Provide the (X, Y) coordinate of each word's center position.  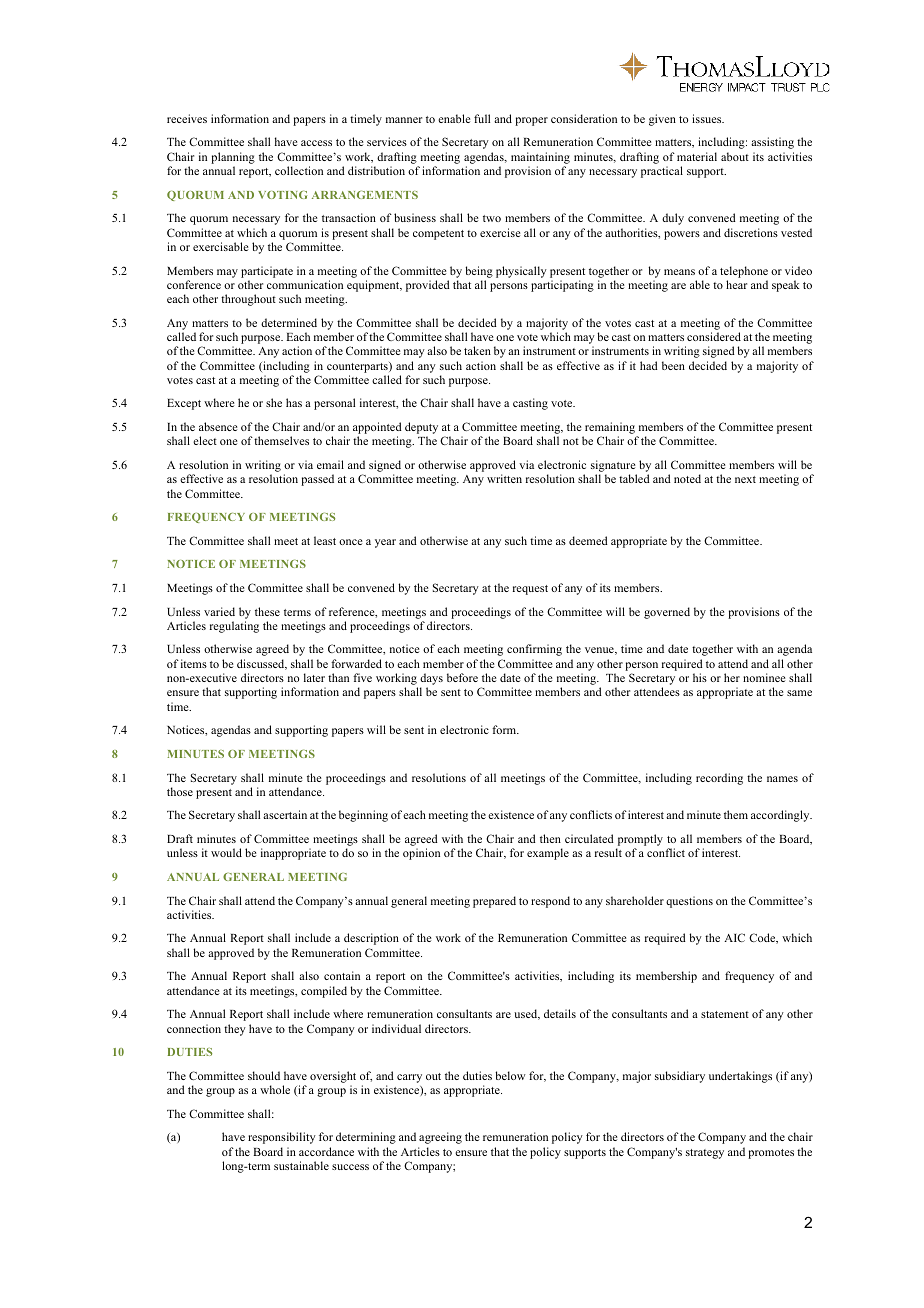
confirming (534, 650)
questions (689, 902)
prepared (494, 902)
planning (233, 159)
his (700, 677)
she (274, 402)
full (482, 118)
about (735, 156)
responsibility (282, 1138)
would (226, 852)
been (673, 365)
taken (477, 350)
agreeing (440, 1138)
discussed (262, 664)
